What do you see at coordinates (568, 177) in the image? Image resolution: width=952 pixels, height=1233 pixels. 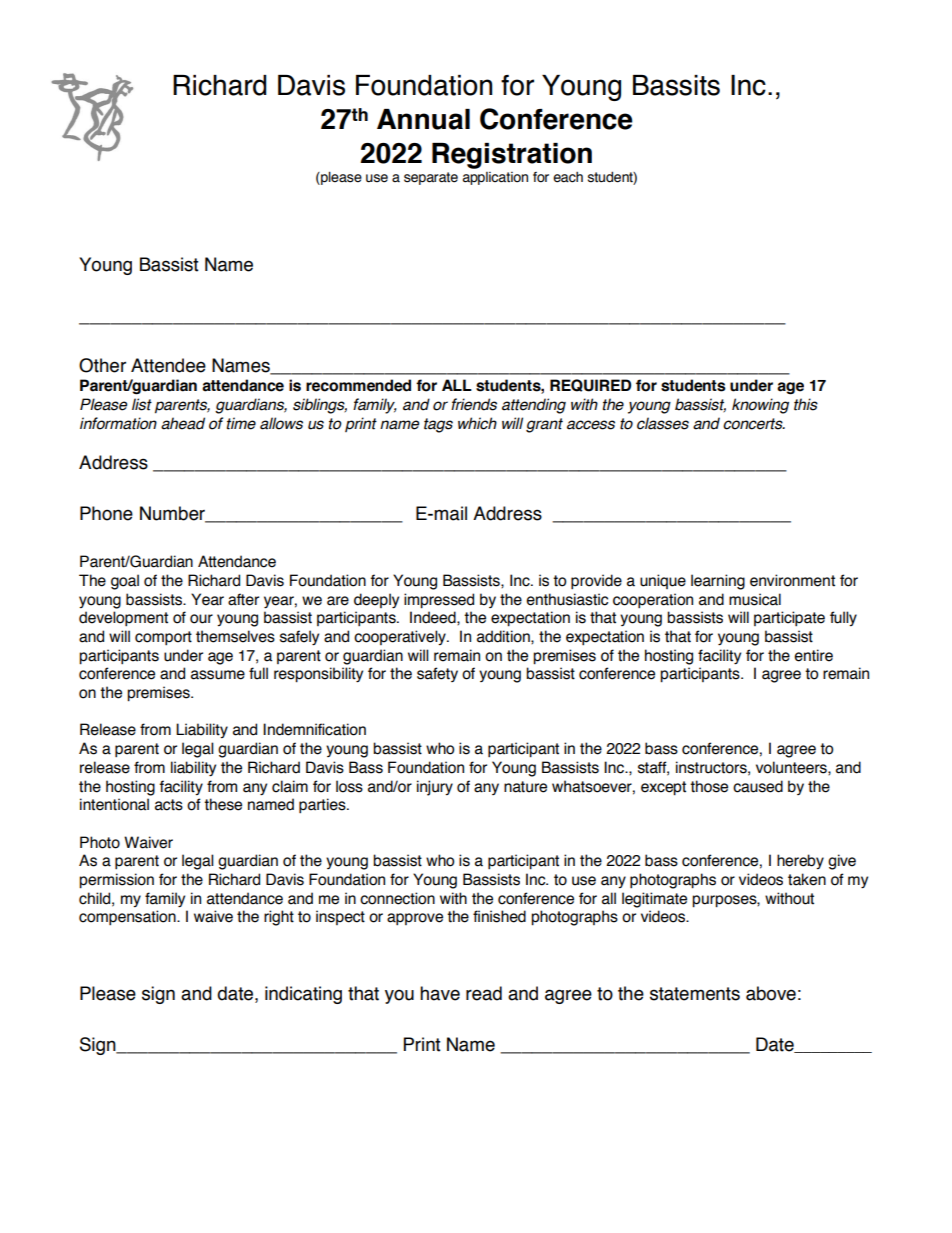 I see `each` at bounding box center [568, 177].
